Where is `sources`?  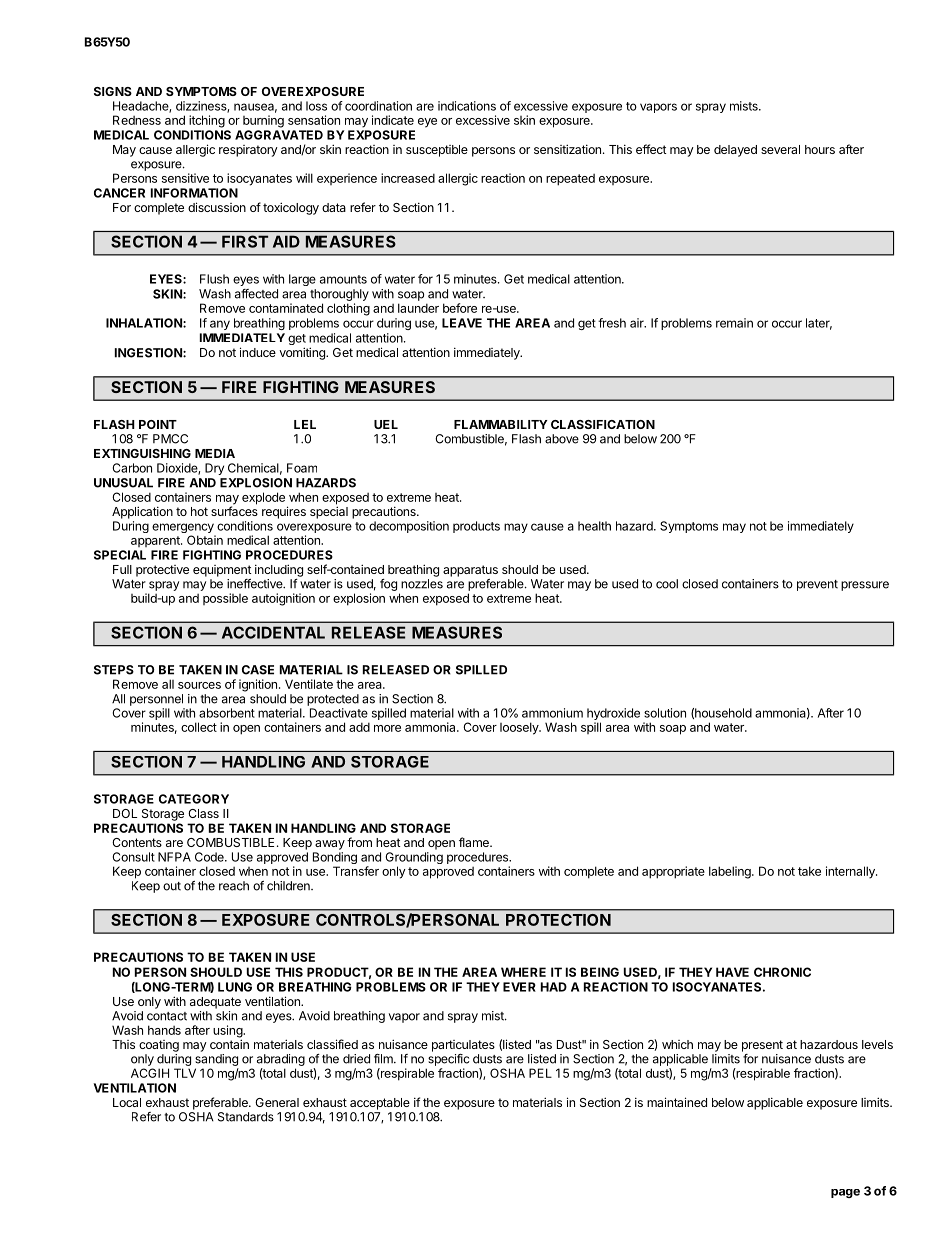
sources is located at coordinates (199, 685).
